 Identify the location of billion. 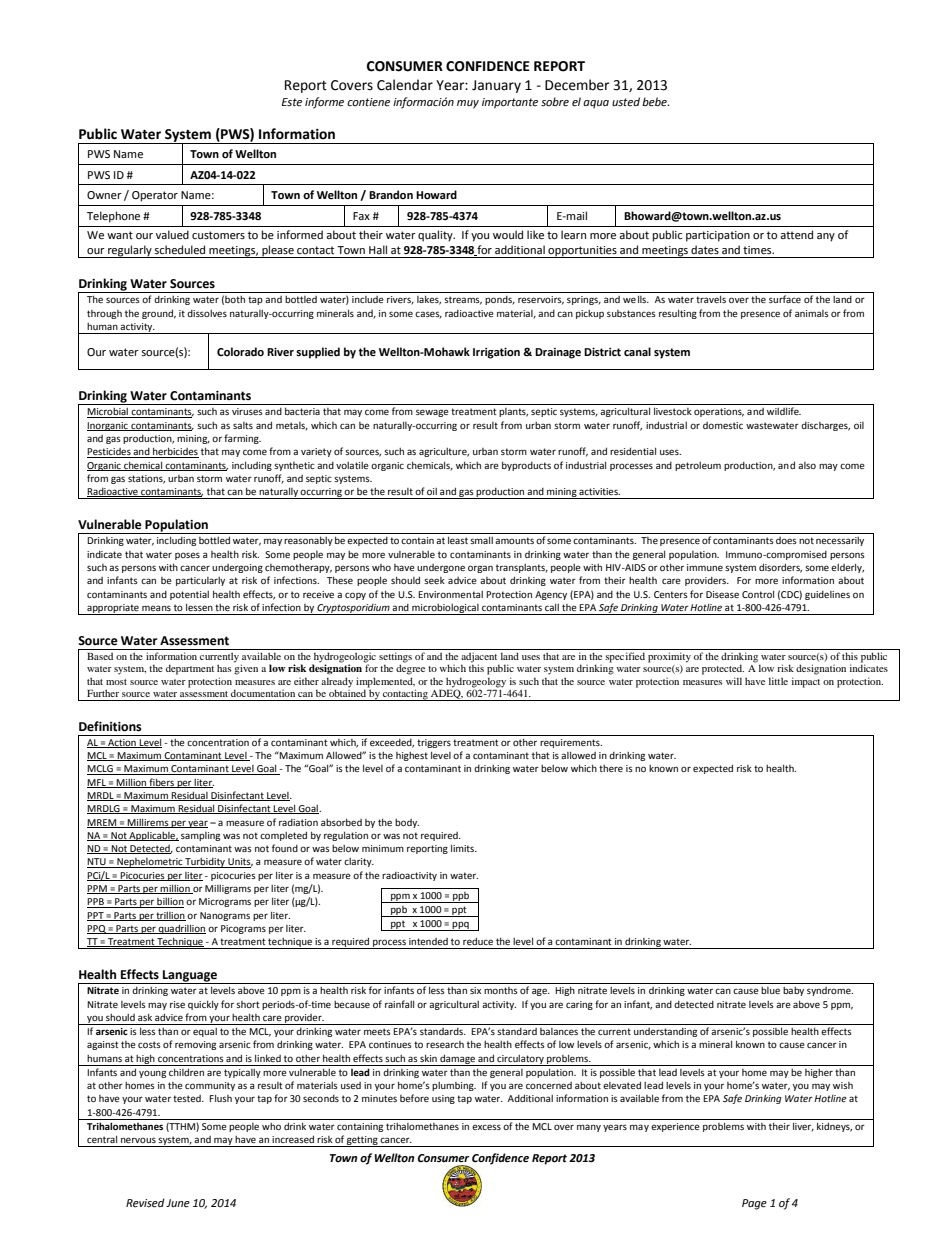
(169, 902).
